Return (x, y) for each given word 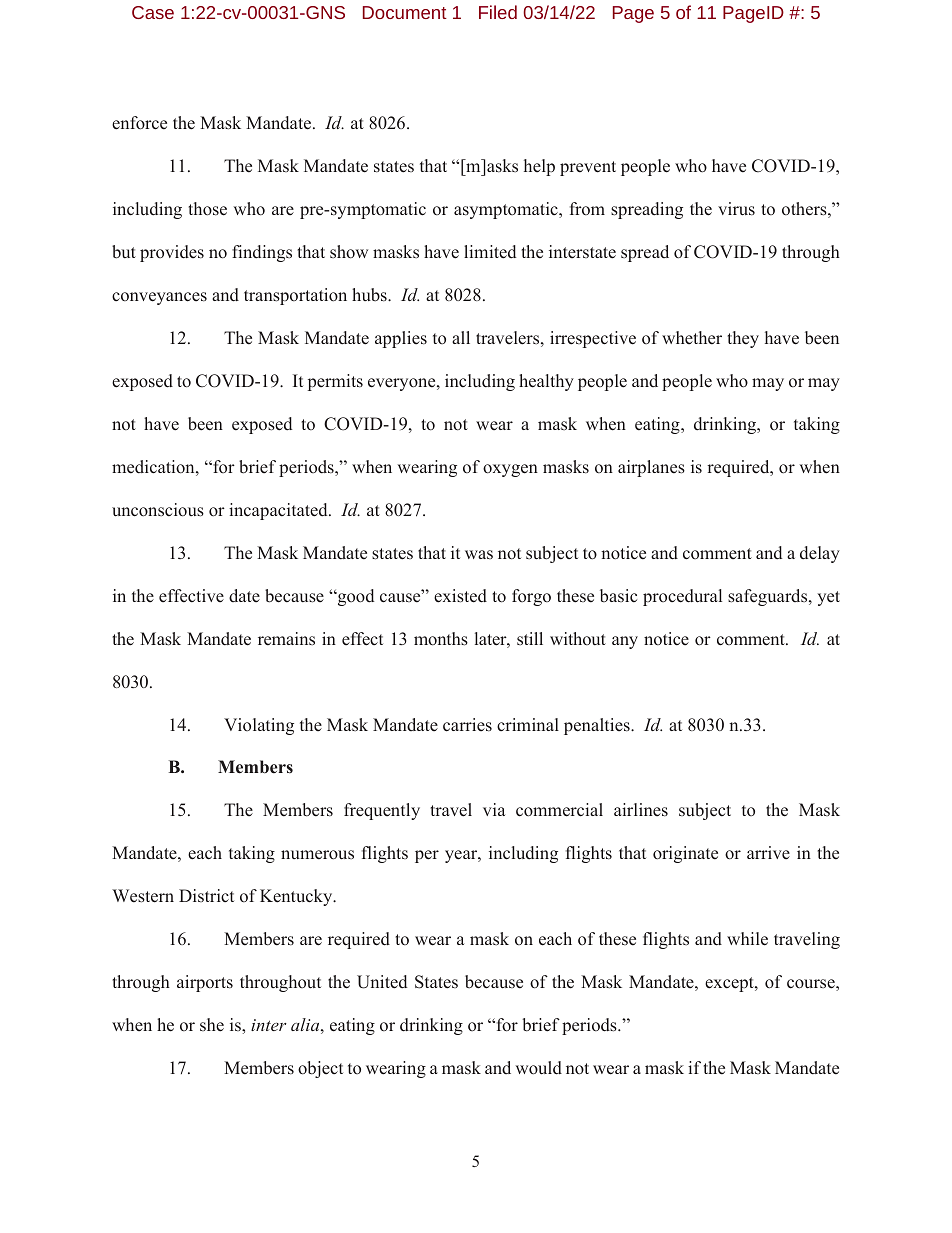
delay (820, 554)
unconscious (158, 510)
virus (736, 209)
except (730, 984)
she (212, 1025)
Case (153, 12)
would (538, 1068)
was (479, 554)
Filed (498, 12)
